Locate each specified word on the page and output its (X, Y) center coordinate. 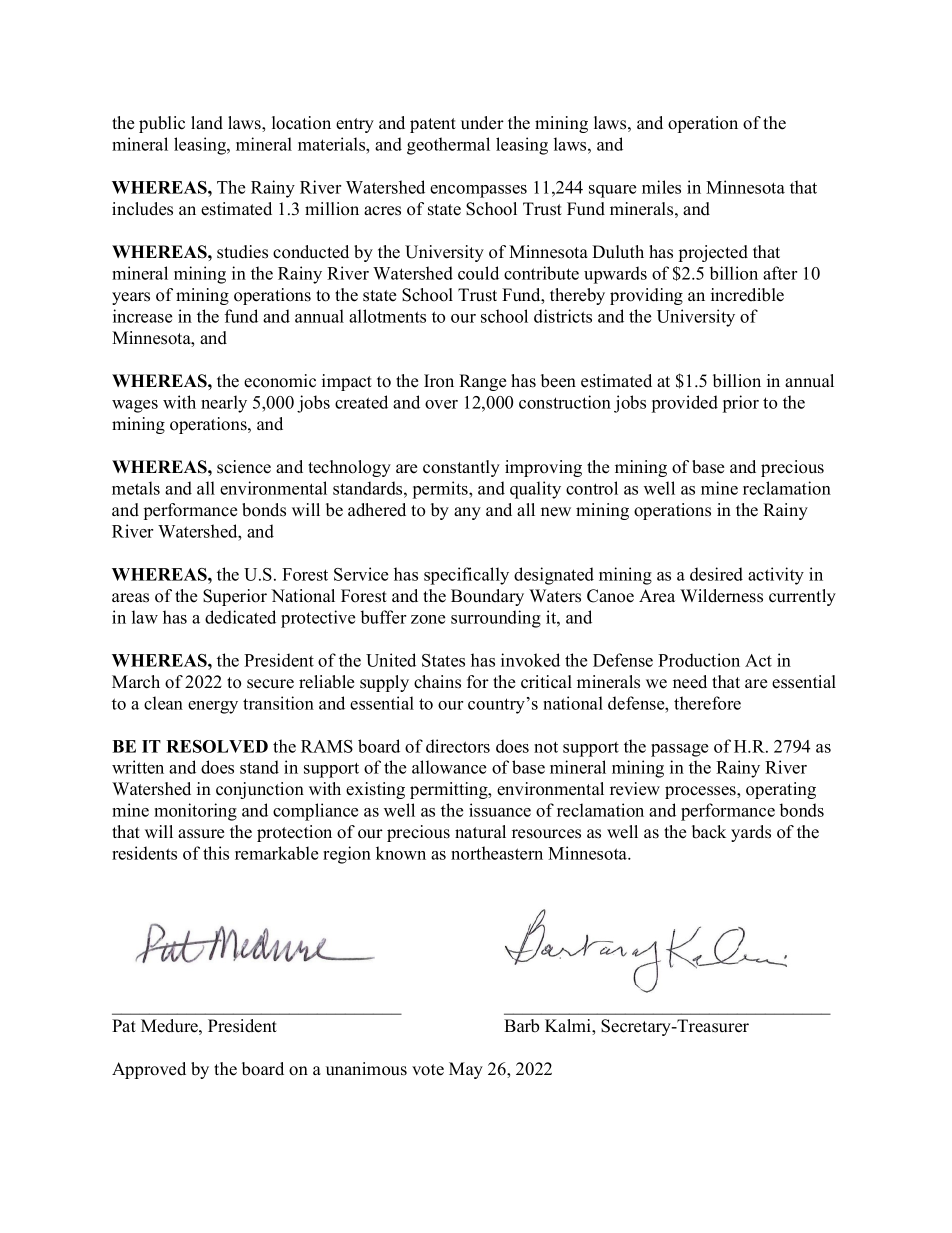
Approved (149, 1070)
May (466, 1070)
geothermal (448, 146)
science (244, 467)
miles (661, 187)
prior (741, 404)
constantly (461, 468)
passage (679, 750)
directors (458, 746)
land (207, 123)
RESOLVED (217, 746)
